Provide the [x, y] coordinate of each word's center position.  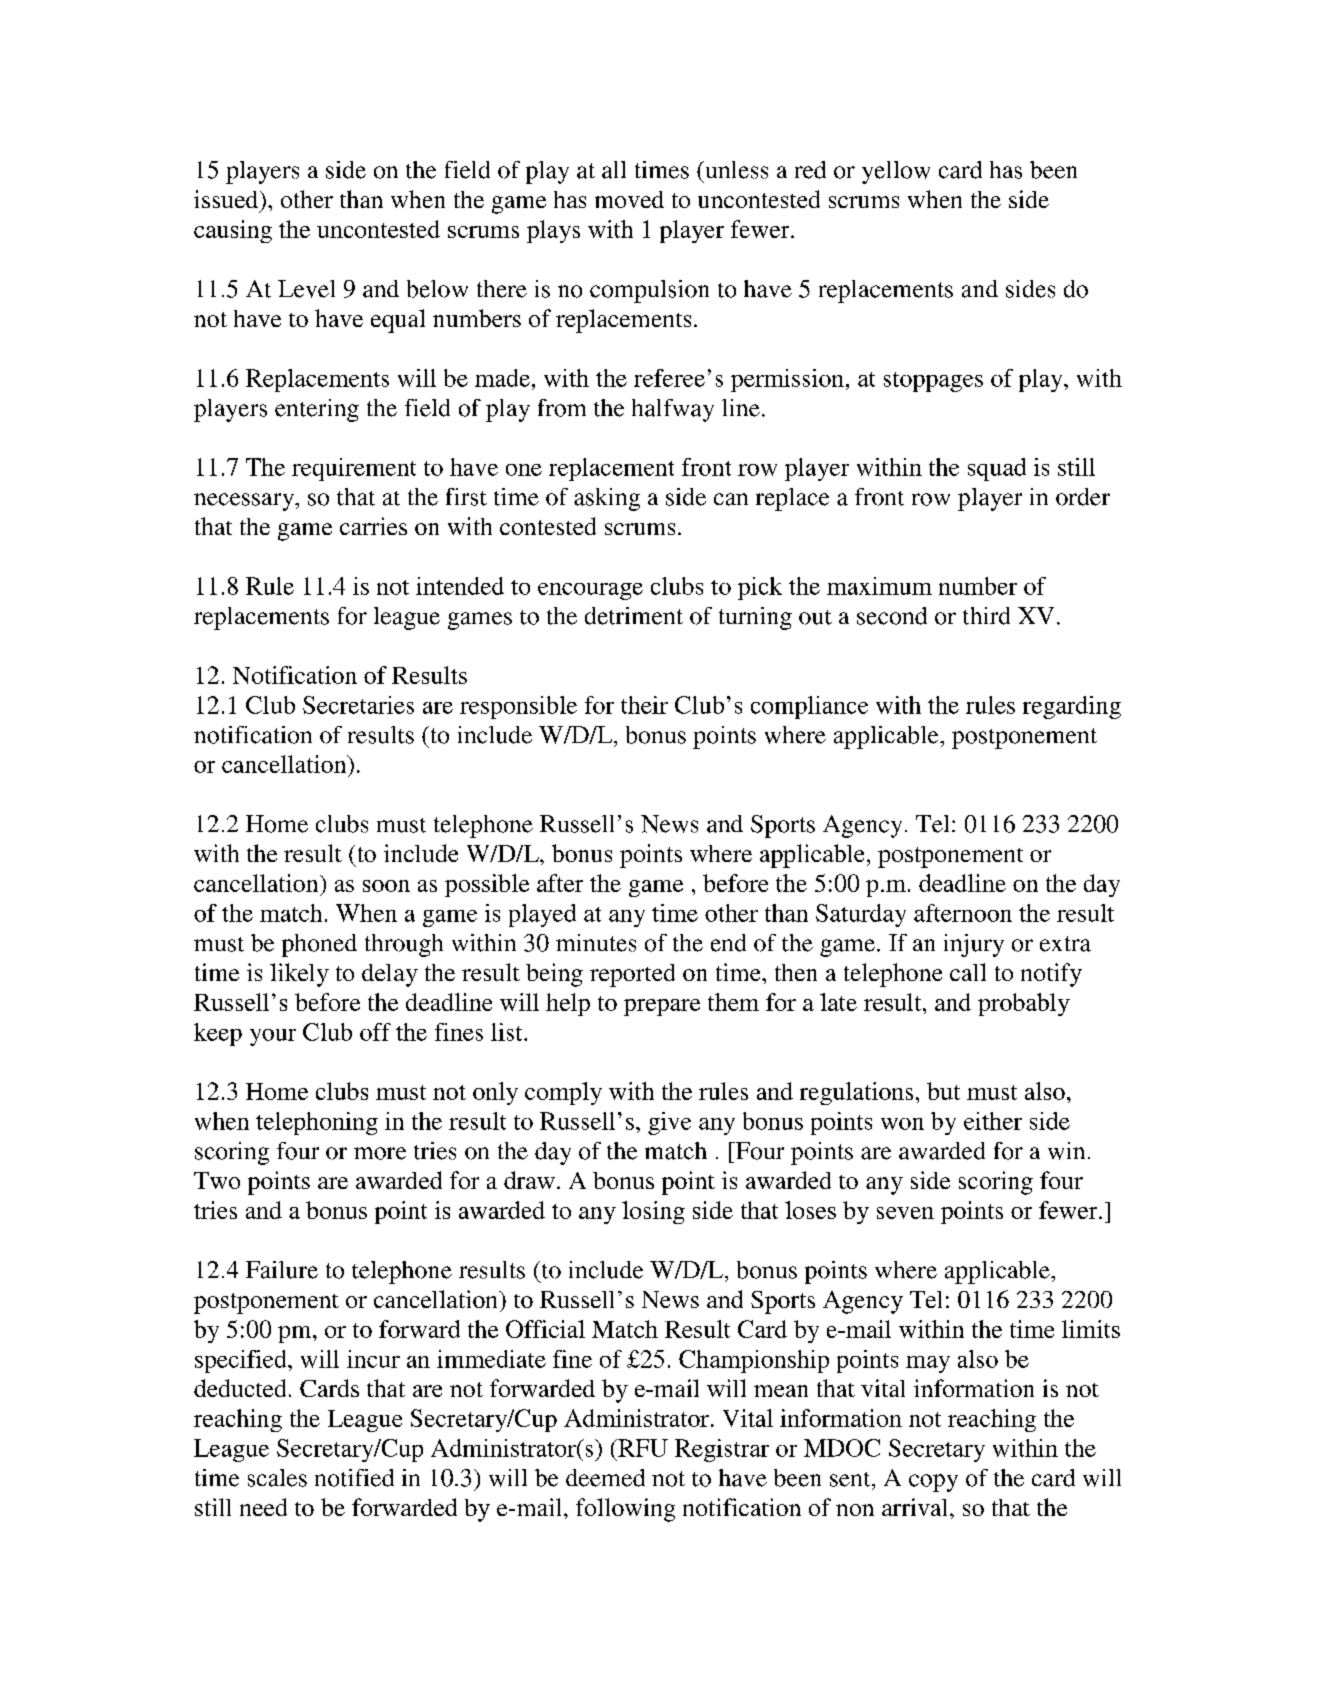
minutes [596, 943]
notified [354, 1478]
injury [974, 945]
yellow [896, 172]
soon [386, 886]
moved [629, 199]
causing [233, 231]
